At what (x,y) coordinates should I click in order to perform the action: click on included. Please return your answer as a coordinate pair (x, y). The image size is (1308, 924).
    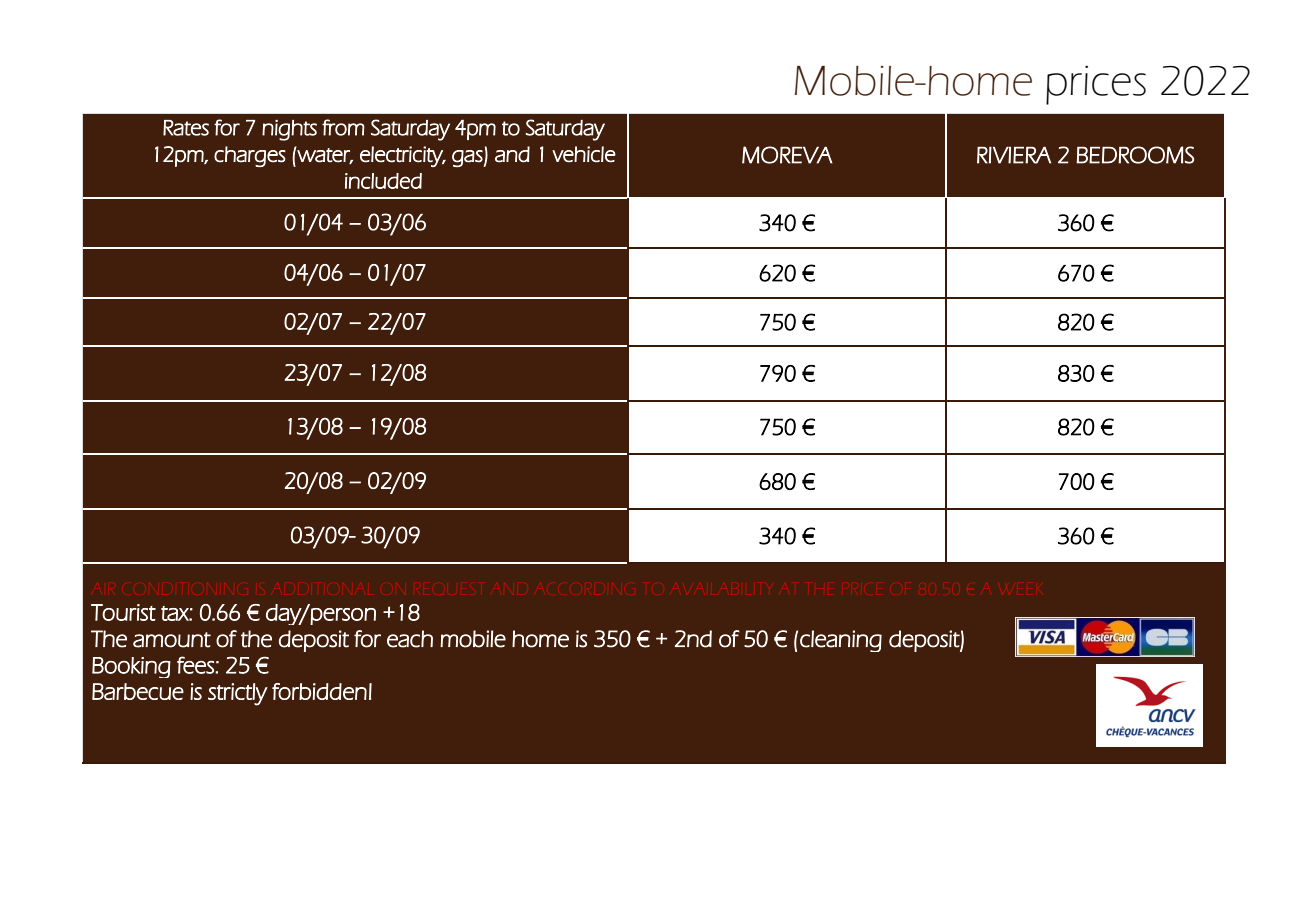
    Looking at the image, I should click on (383, 181).
